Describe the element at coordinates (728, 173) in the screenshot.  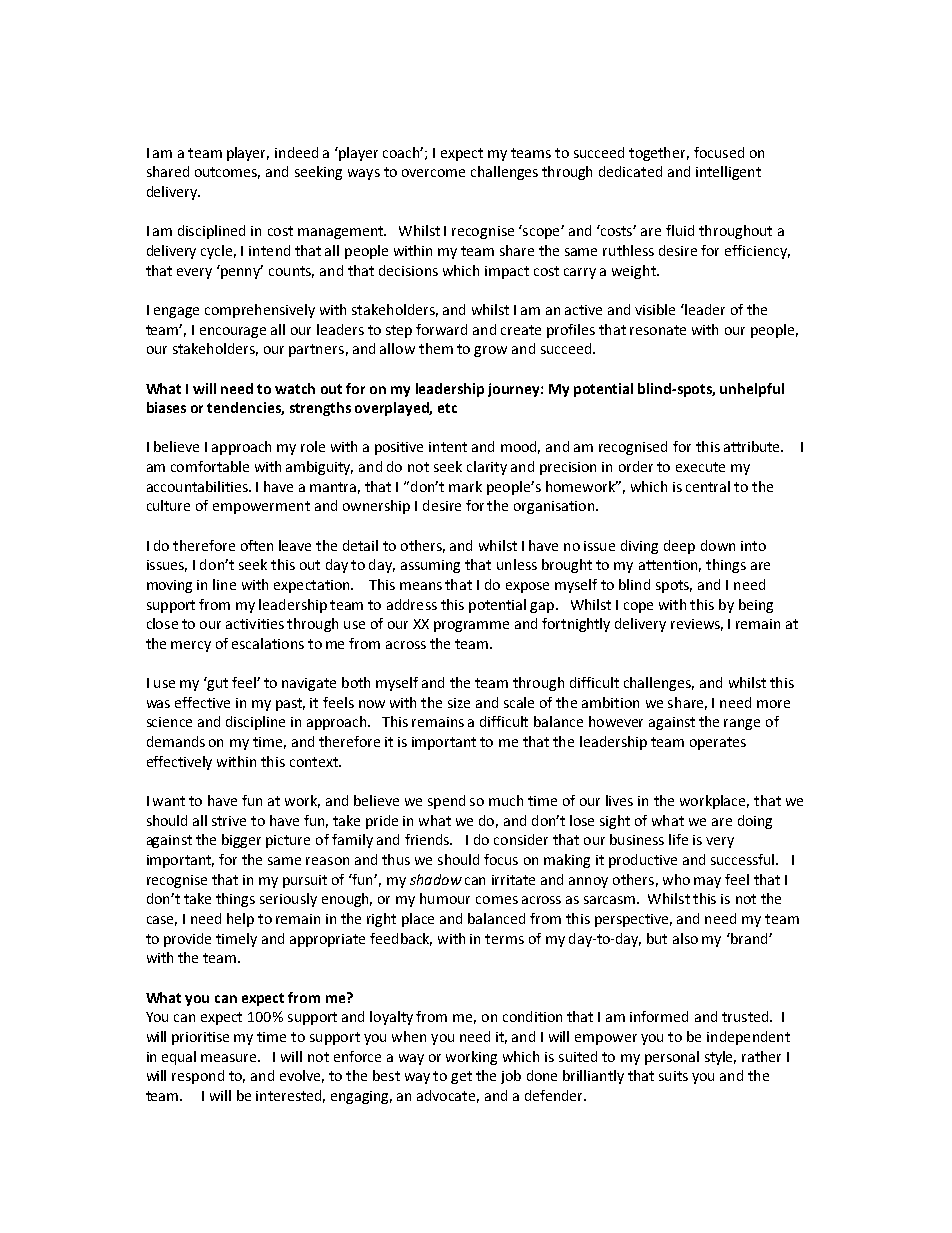
I see `intelligent` at that location.
